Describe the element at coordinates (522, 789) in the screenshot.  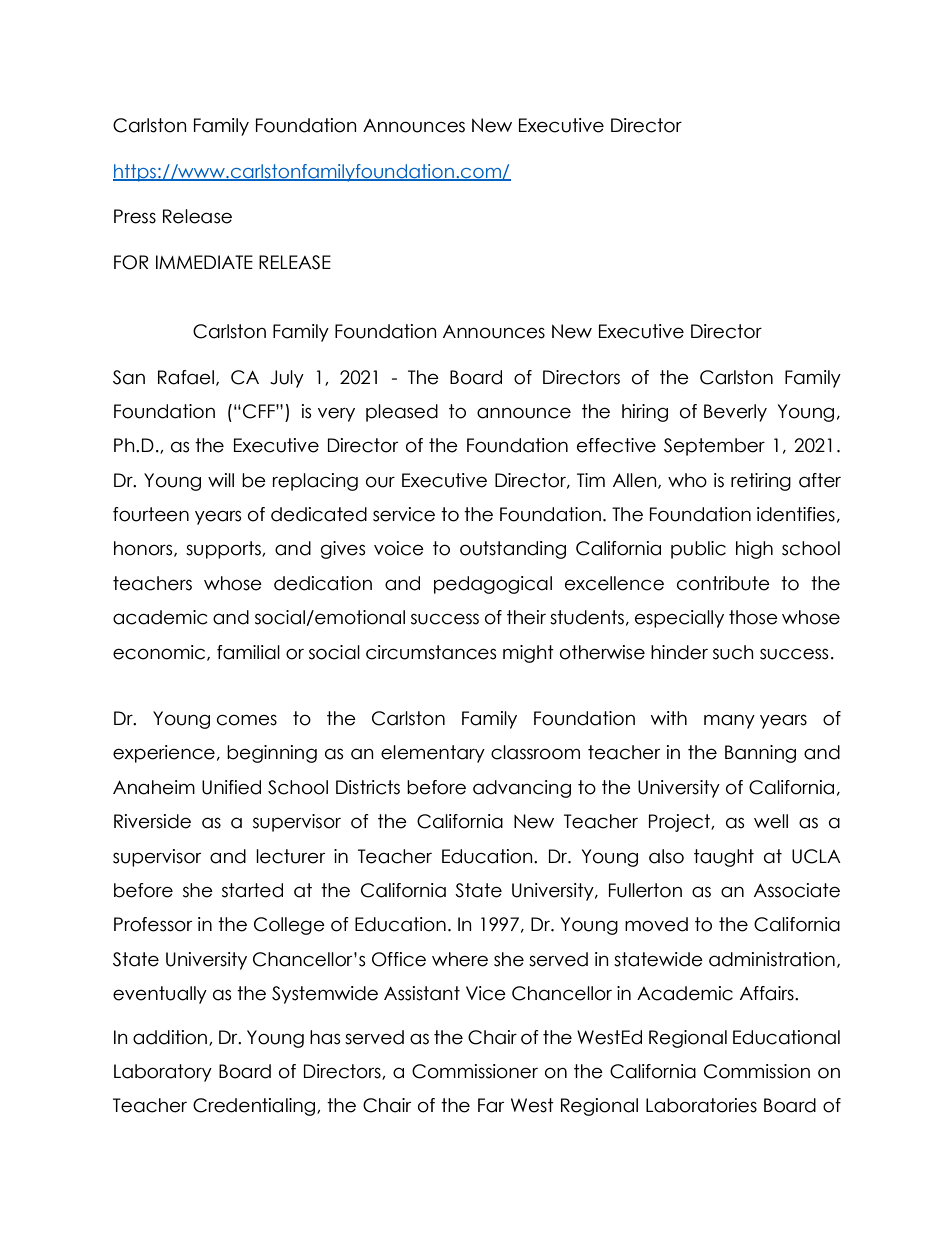
I see `advancing` at that location.
